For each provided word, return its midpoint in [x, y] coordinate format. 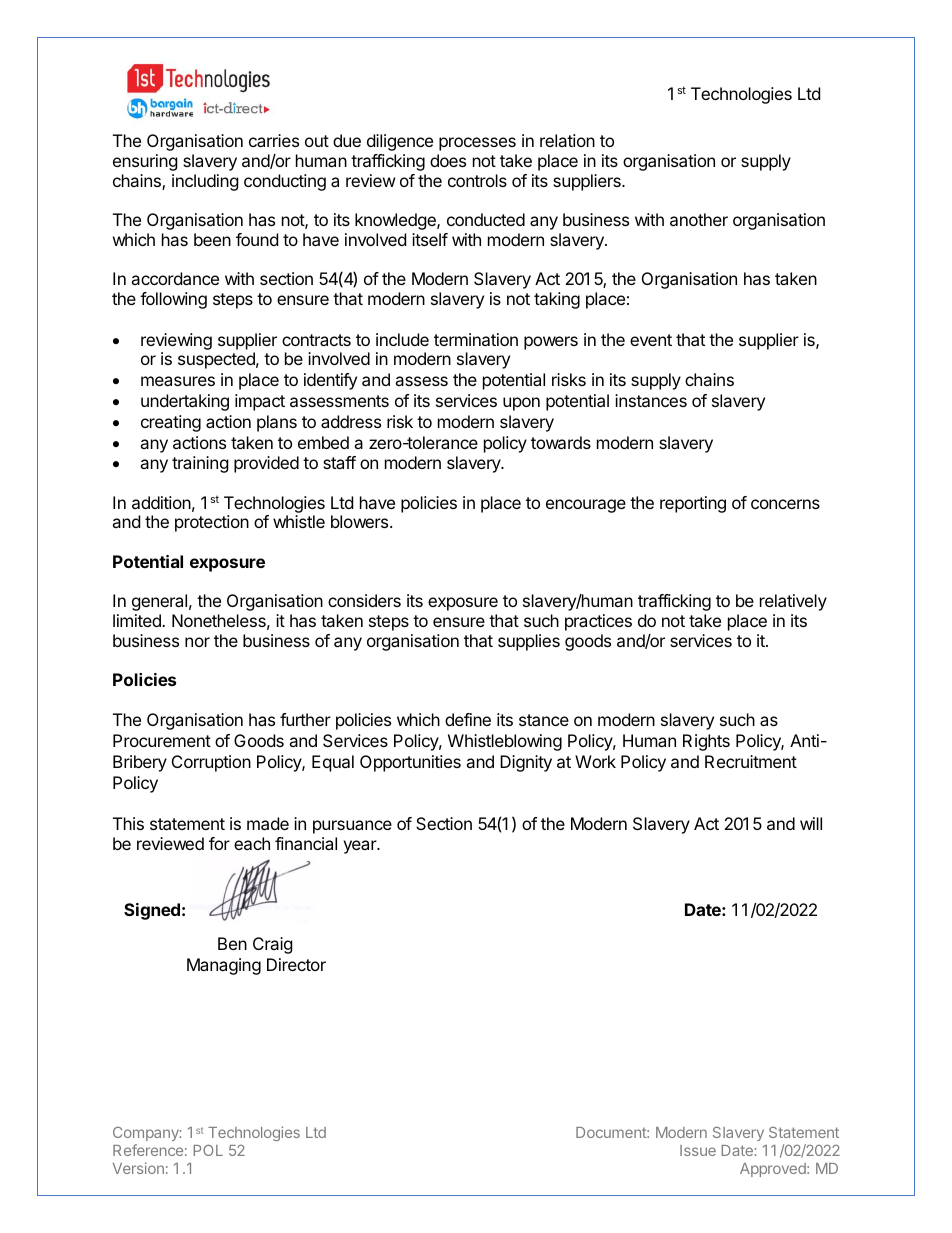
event [651, 340]
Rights [706, 742]
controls [477, 180]
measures [178, 381]
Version [138, 1168]
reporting [693, 504]
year [361, 847]
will [811, 823]
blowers [361, 521]
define [468, 719]
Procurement [162, 740]
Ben [232, 943]
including [205, 182]
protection [212, 523]
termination [476, 339]
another [699, 219]
